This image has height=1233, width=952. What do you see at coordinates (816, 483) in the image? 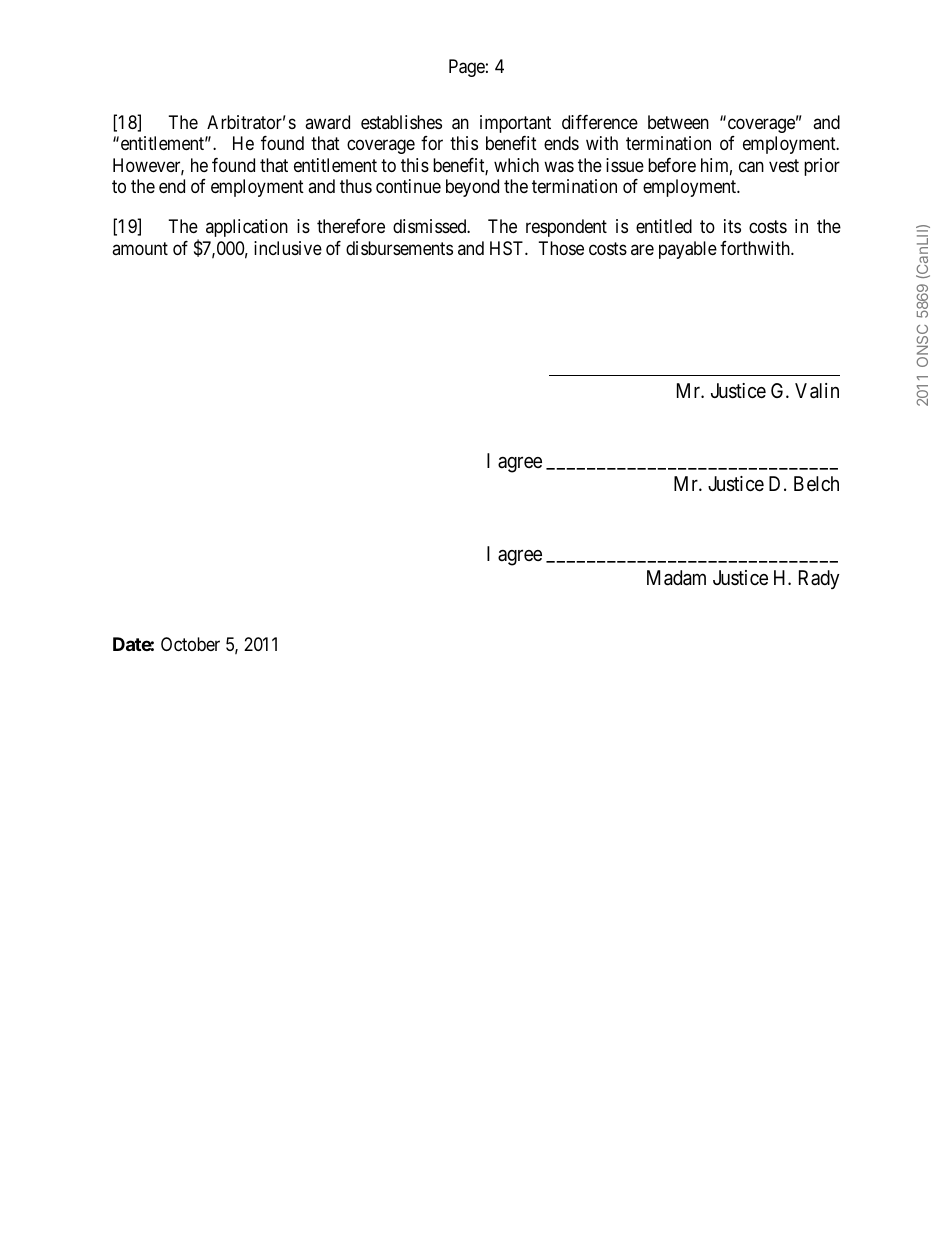
I see `Belch` at bounding box center [816, 483].
